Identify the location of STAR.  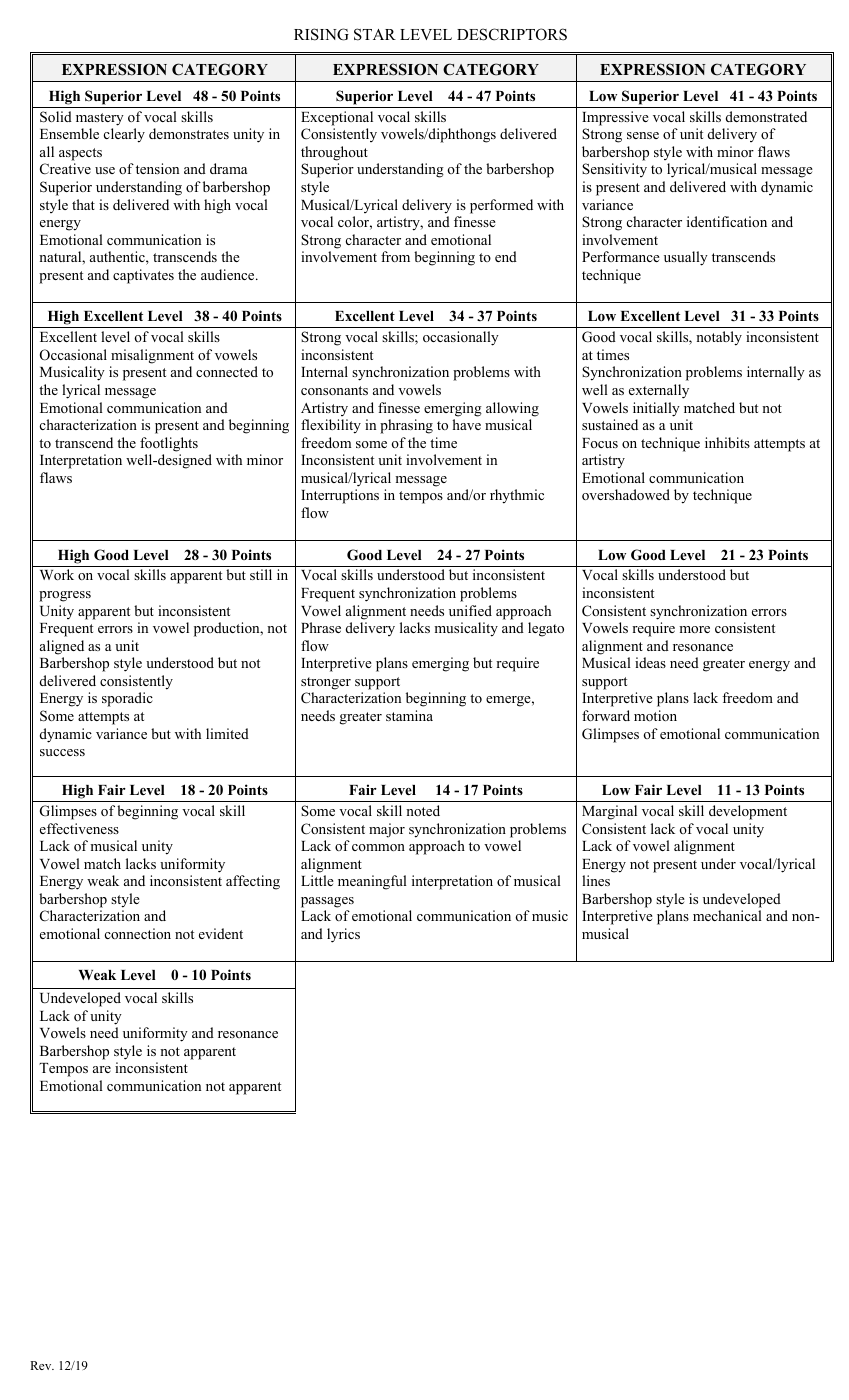
(375, 34).
